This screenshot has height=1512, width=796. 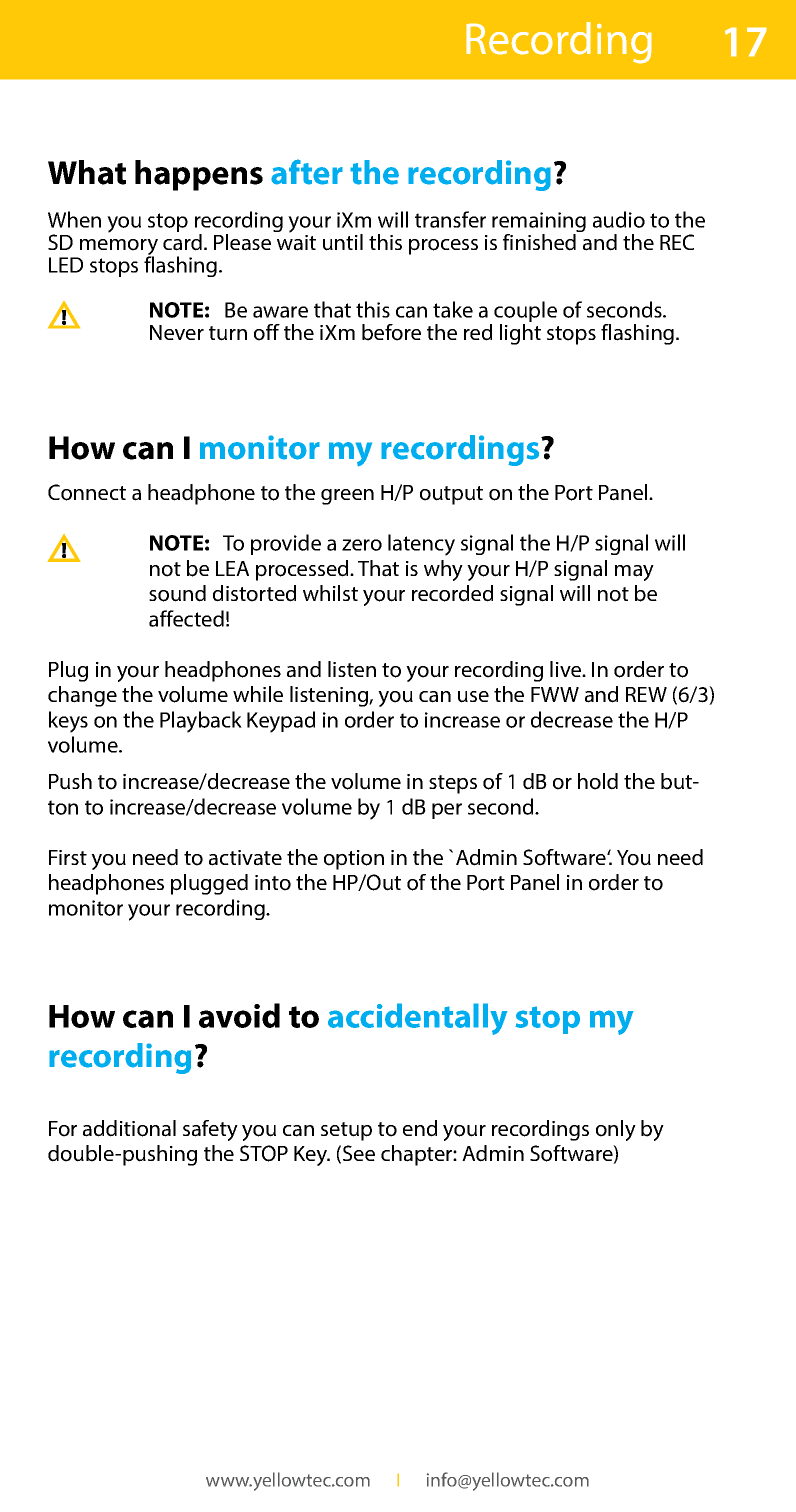 What do you see at coordinates (346, 1131) in the screenshot?
I see `setup` at bounding box center [346, 1131].
